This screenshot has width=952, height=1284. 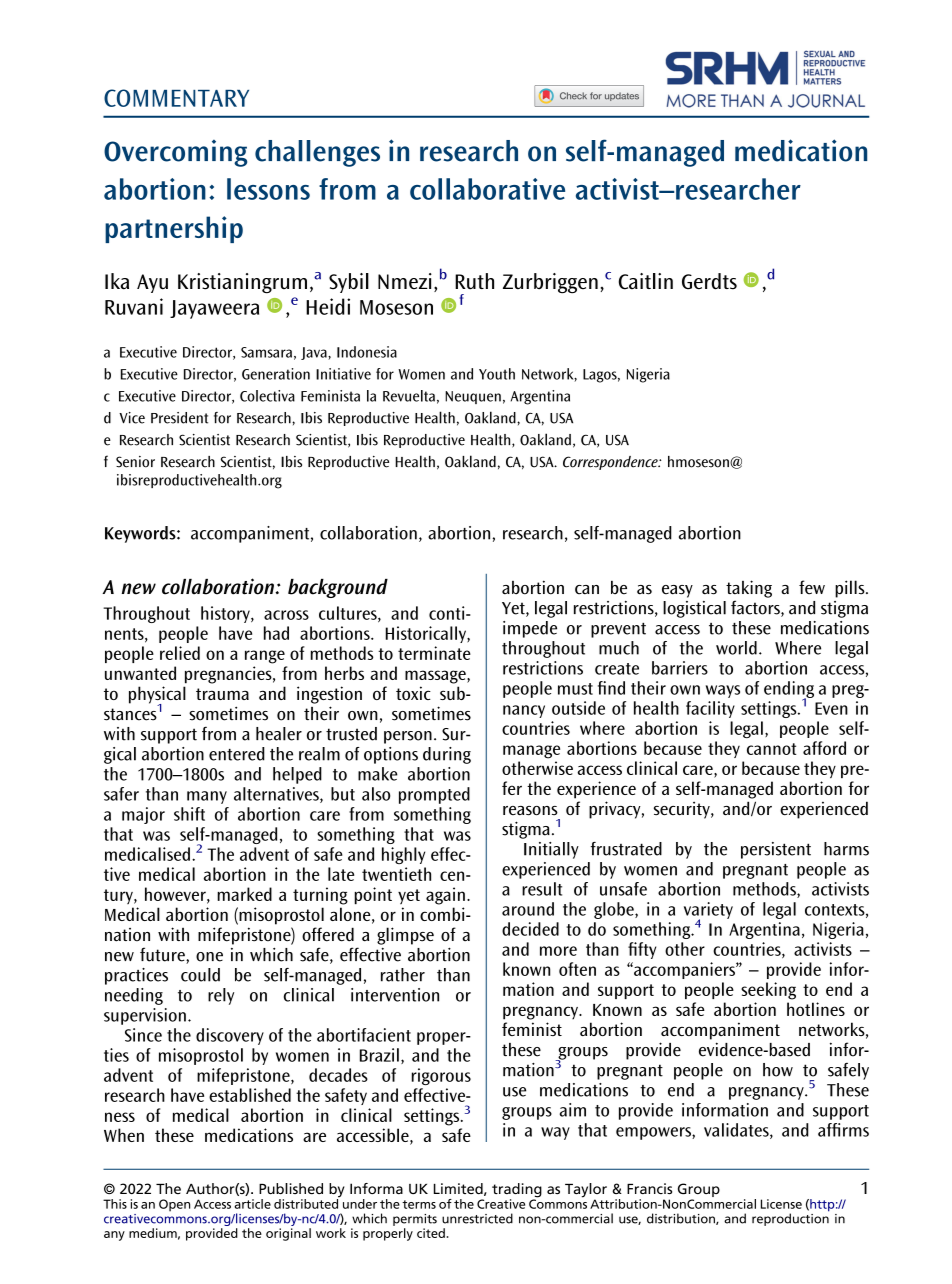 I want to click on relied, so click(x=180, y=653).
